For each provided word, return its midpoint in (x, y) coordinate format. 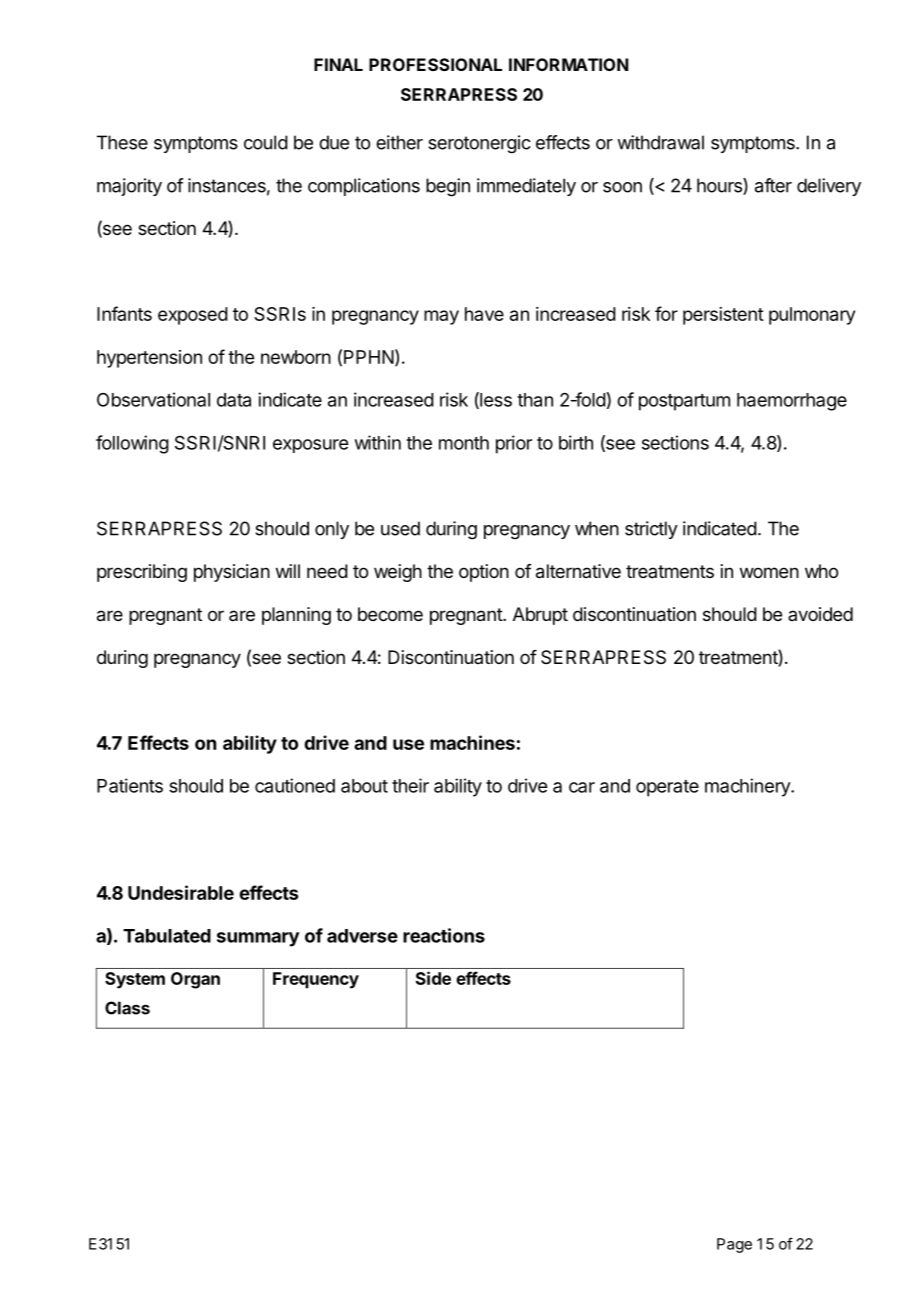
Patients (130, 785)
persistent (723, 316)
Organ (195, 980)
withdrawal (660, 142)
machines (472, 742)
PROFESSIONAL (435, 64)
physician (232, 573)
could (266, 142)
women (769, 572)
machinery (748, 787)
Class (127, 1008)
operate (667, 788)
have (484, 314)
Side (433, 978)
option (484, 573)
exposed (193, 316)
